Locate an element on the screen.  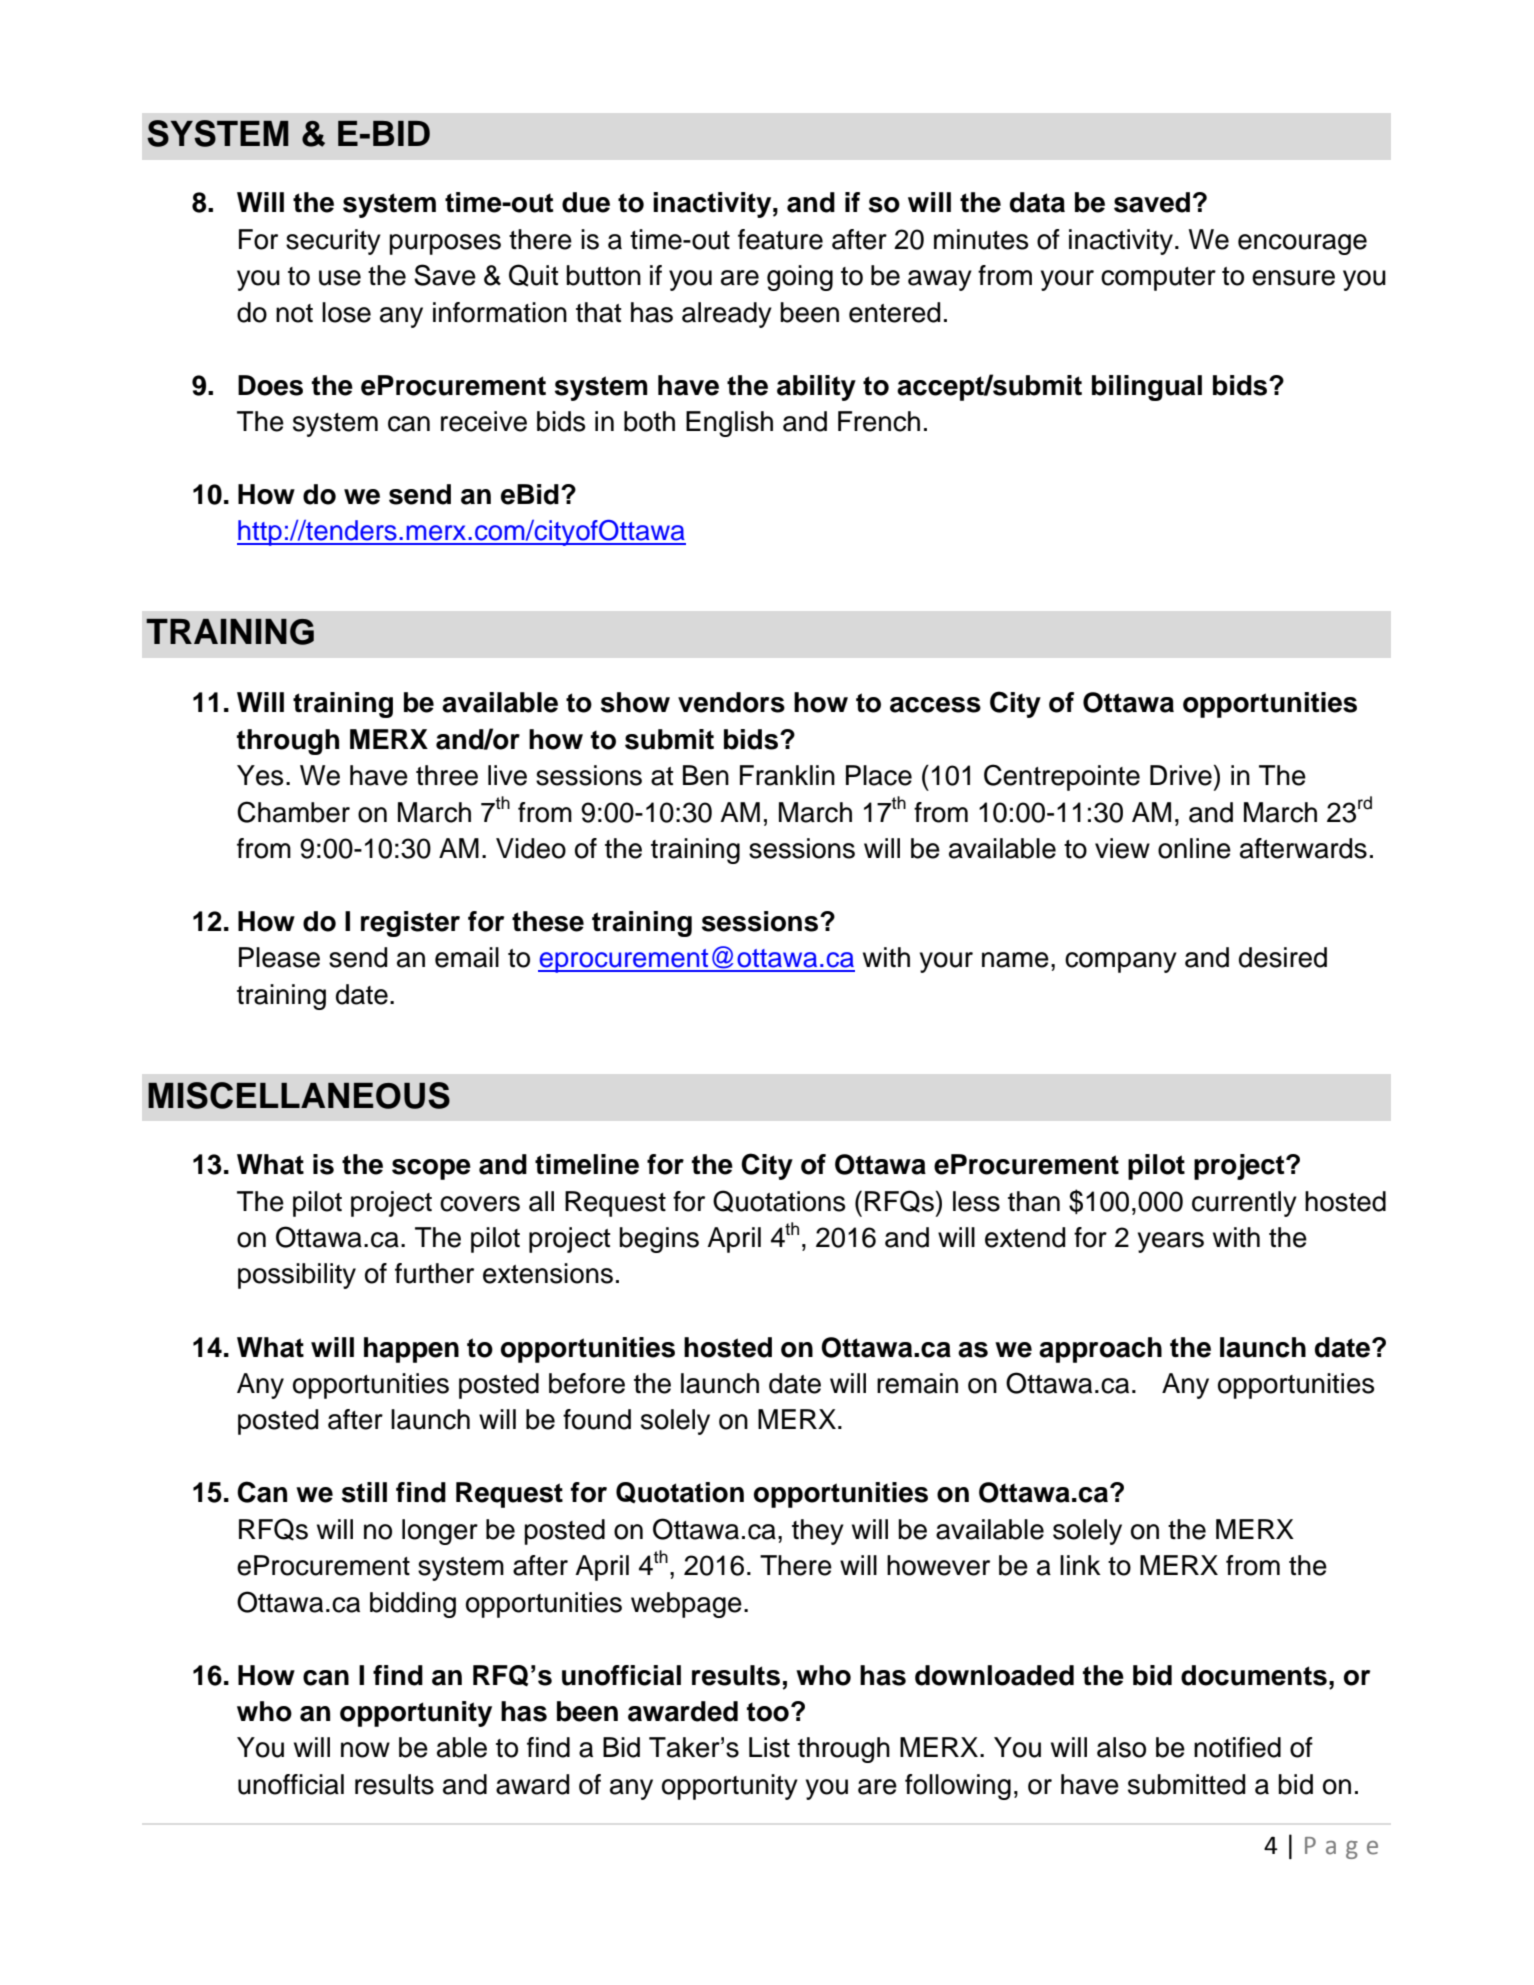
now is located at coordinates (365, 1750).
